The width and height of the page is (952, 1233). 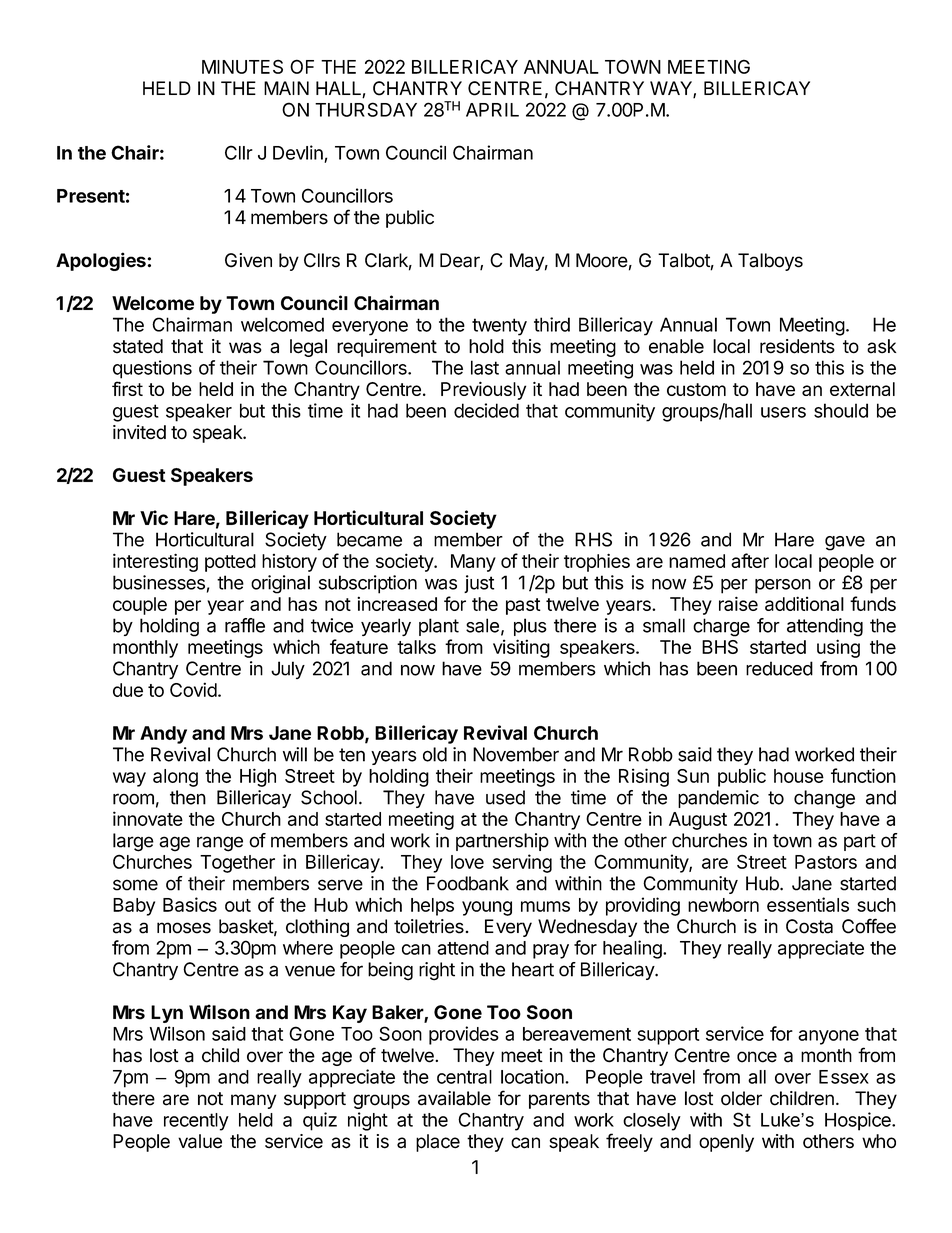 What do you see at coordinates (602, 260) in the page?
I see `Moore` at bounding box center [602, 260].
